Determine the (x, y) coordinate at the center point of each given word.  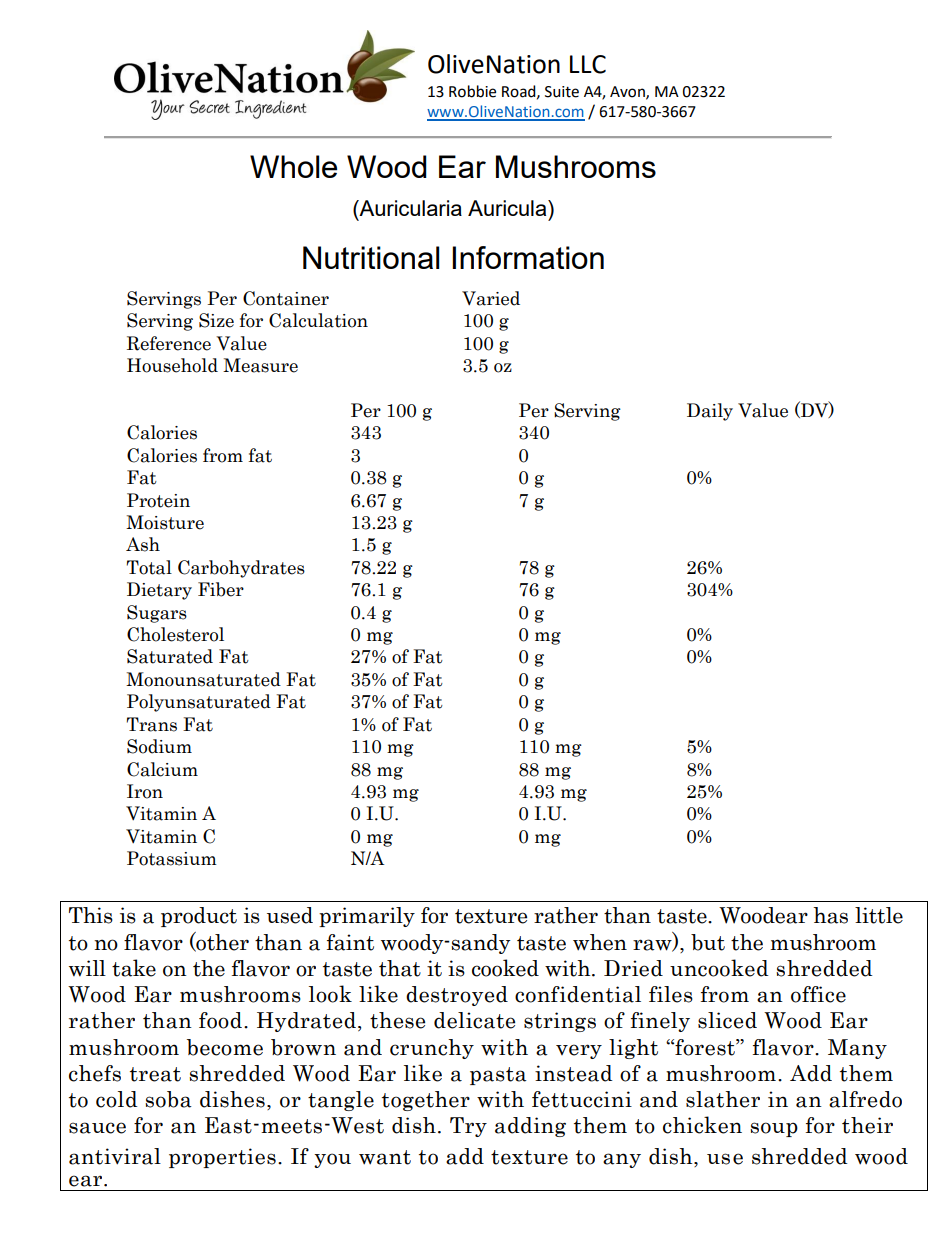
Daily (710, 412)
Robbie (472, 91)
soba (168, 1099)
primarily (367, 917)
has (830, 915)
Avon (628, 92)
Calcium (162, 769)
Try (468, 1127)
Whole (293, 166)
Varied (491, 298)
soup (774, 1129)
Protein (158, 500)
